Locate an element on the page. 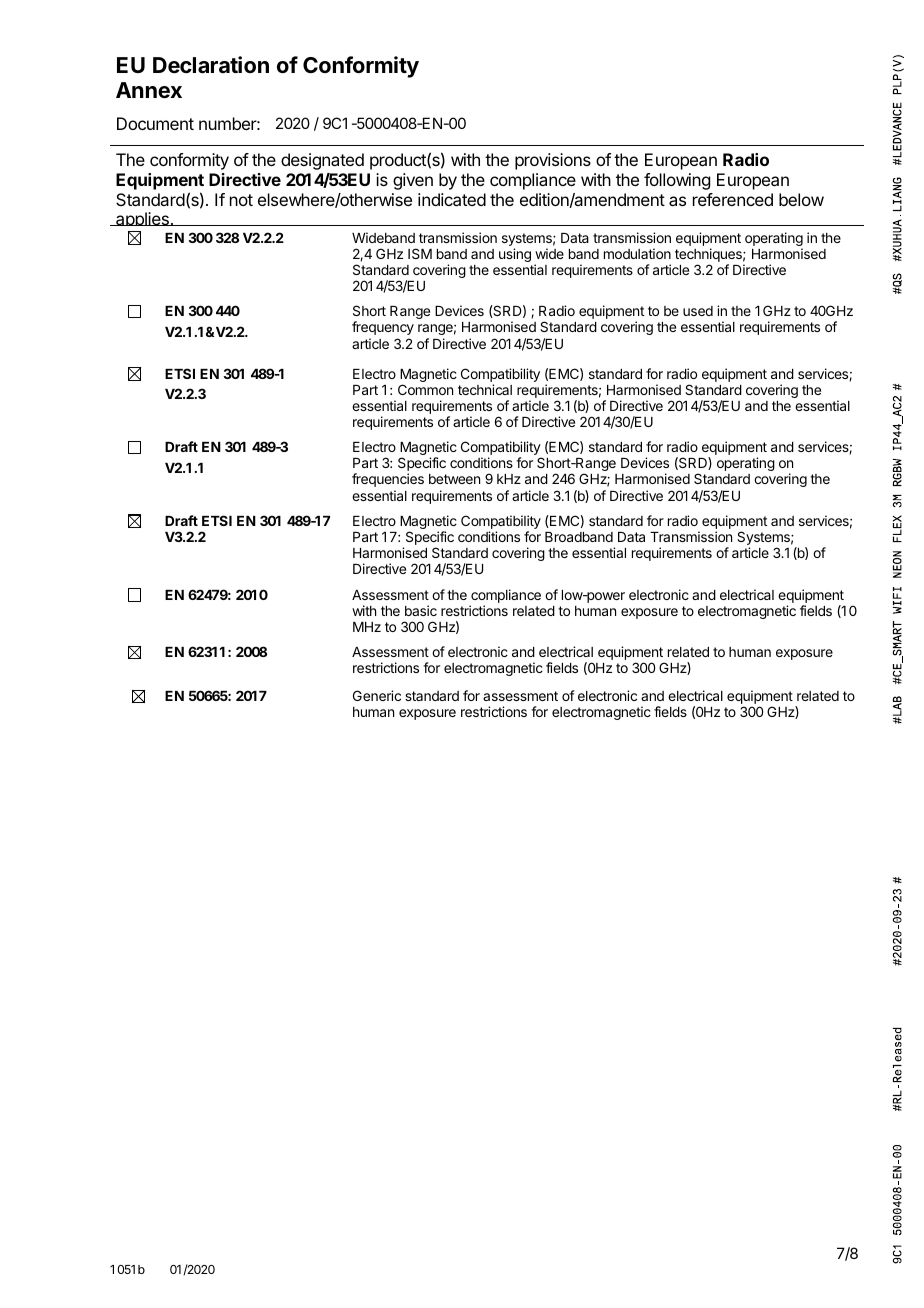 This image has height=1308, width=924. provisions is located at coordinates (553, 161).
